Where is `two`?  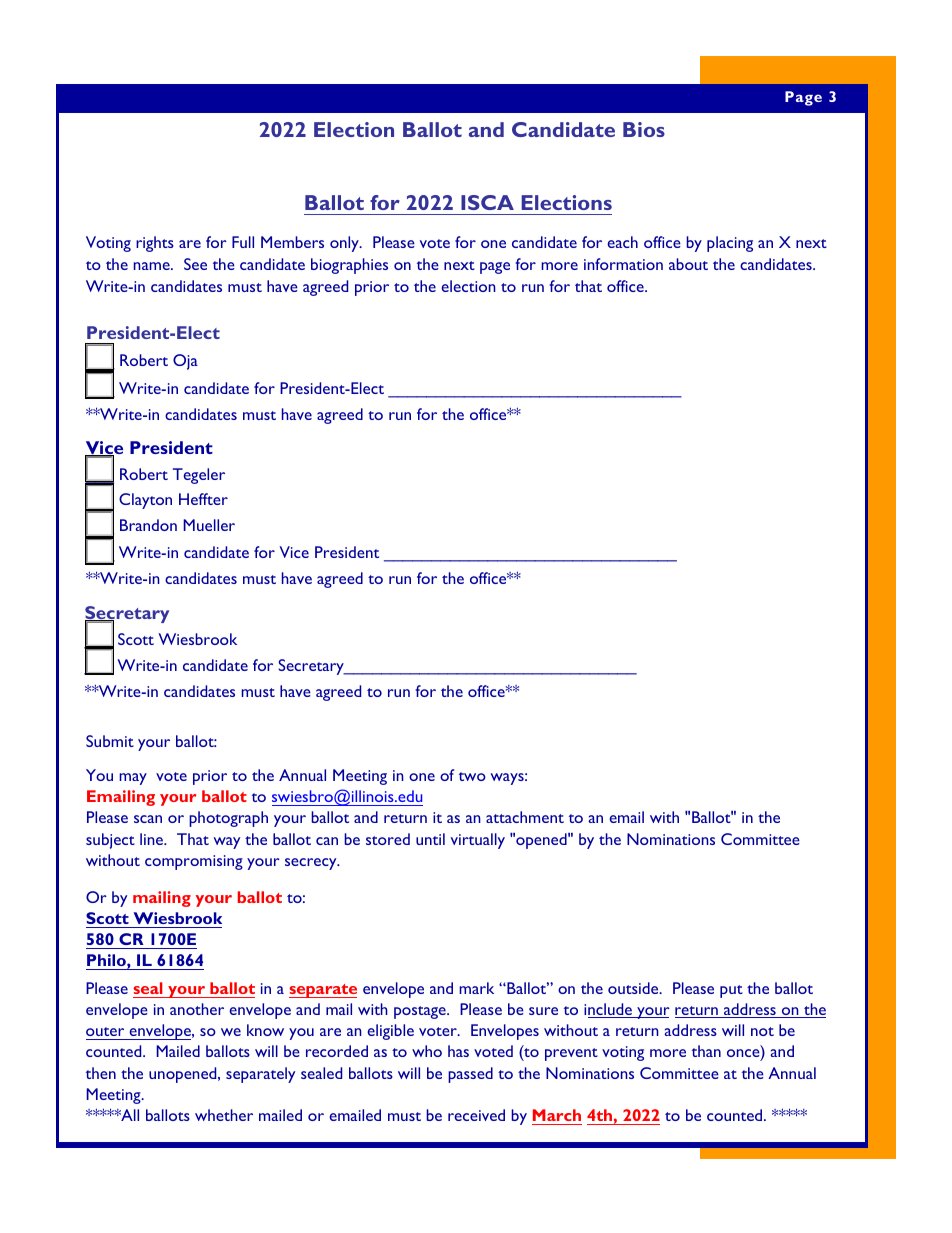 two is located at coordinates (472, 776).
